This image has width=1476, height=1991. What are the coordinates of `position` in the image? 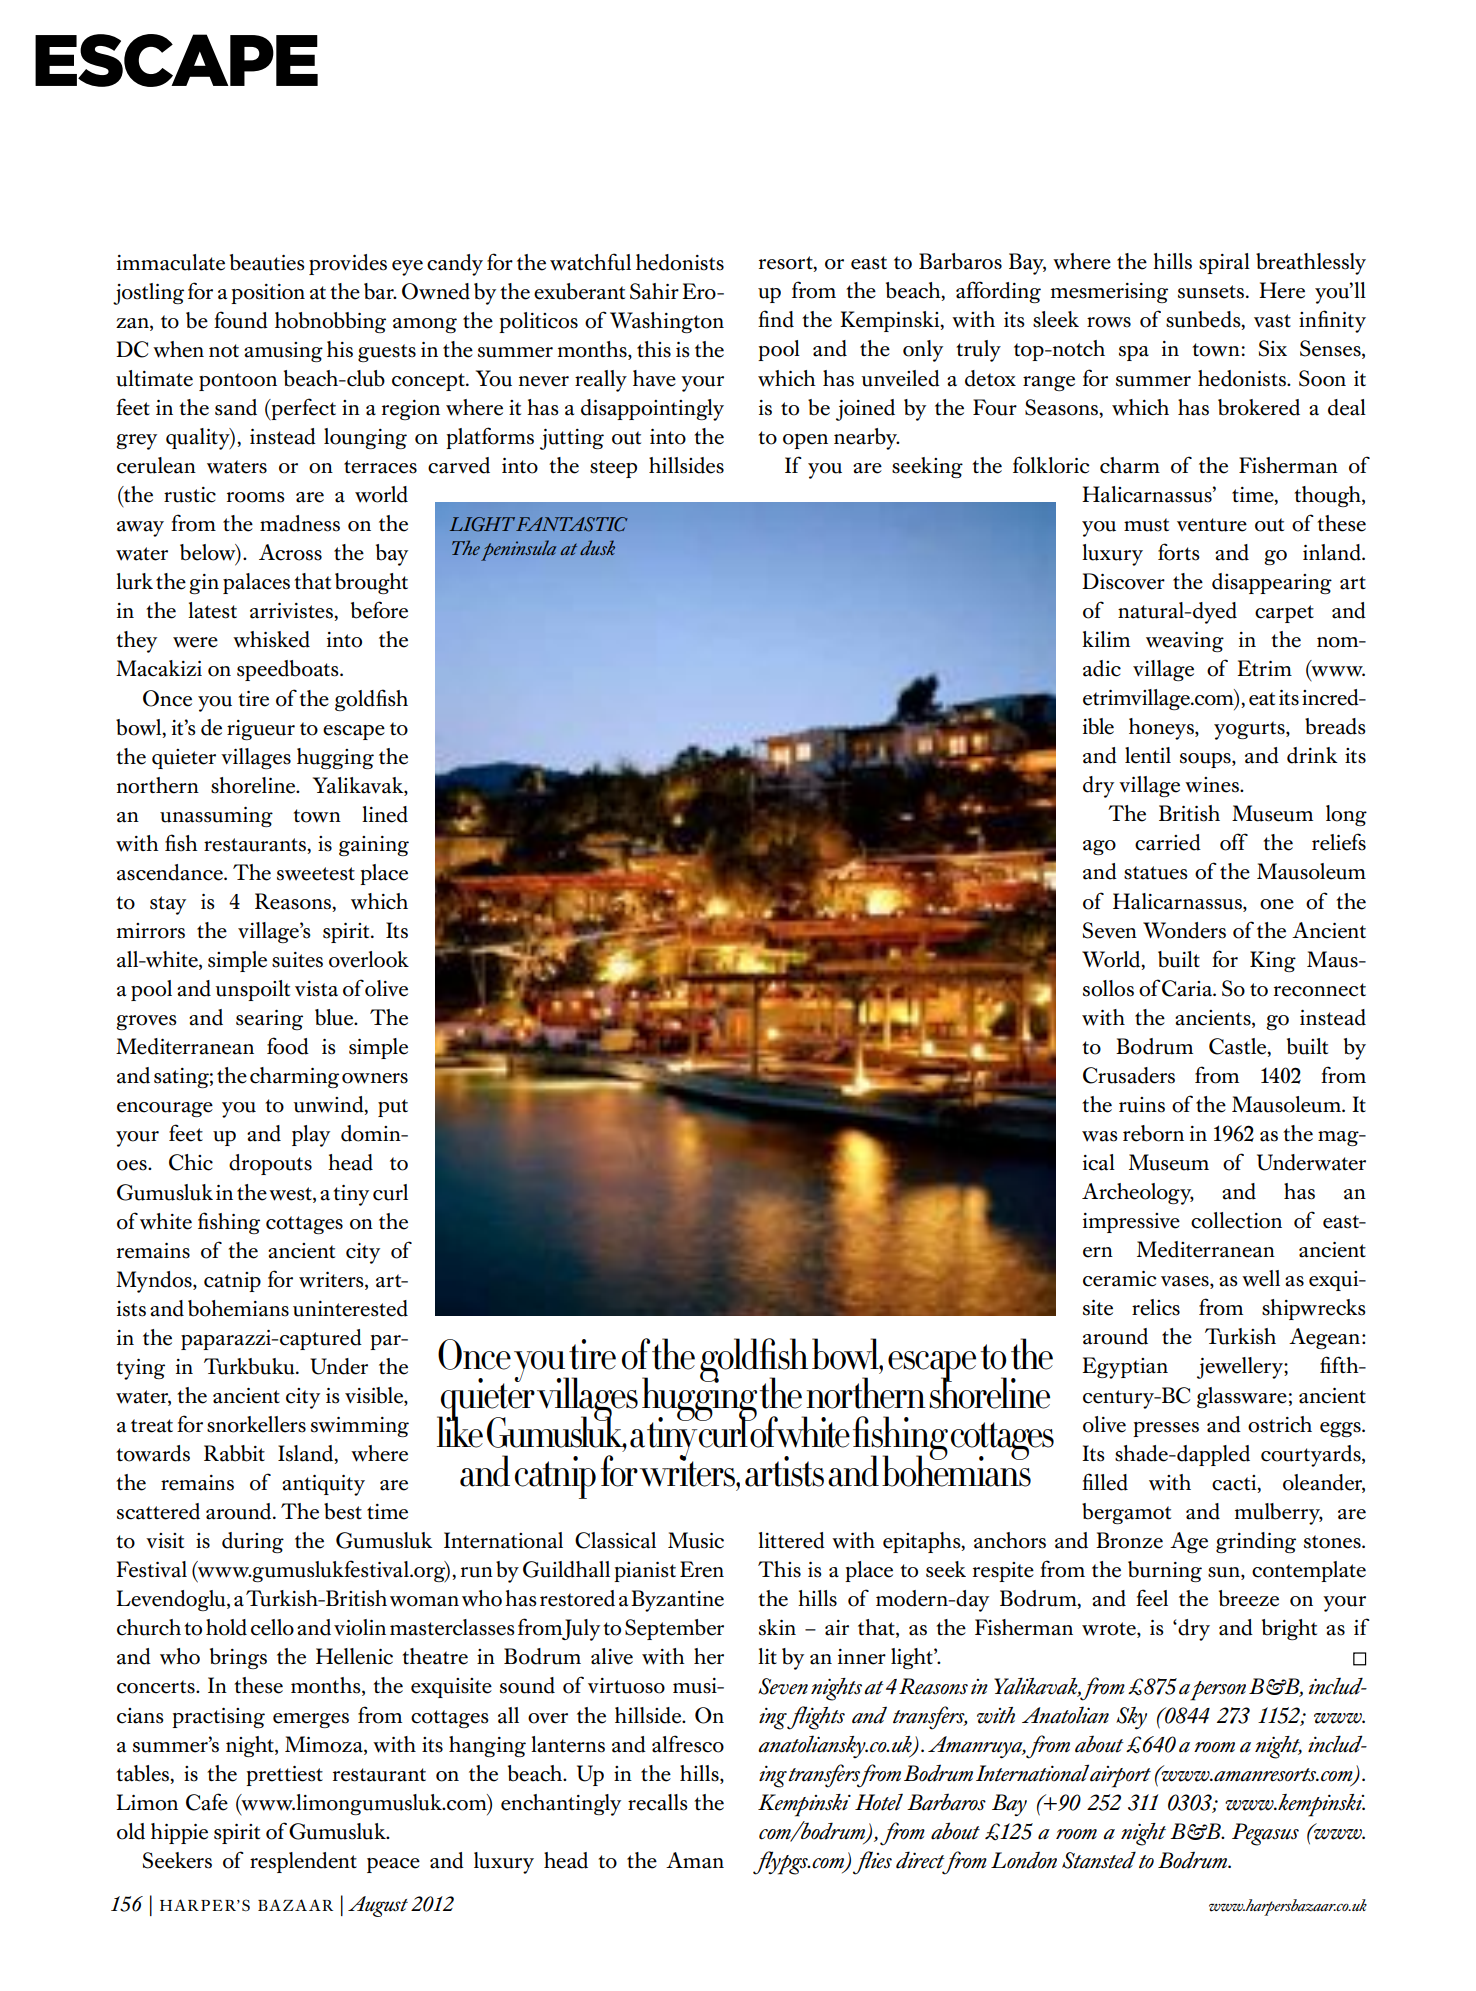 It's located at (268, 294).
